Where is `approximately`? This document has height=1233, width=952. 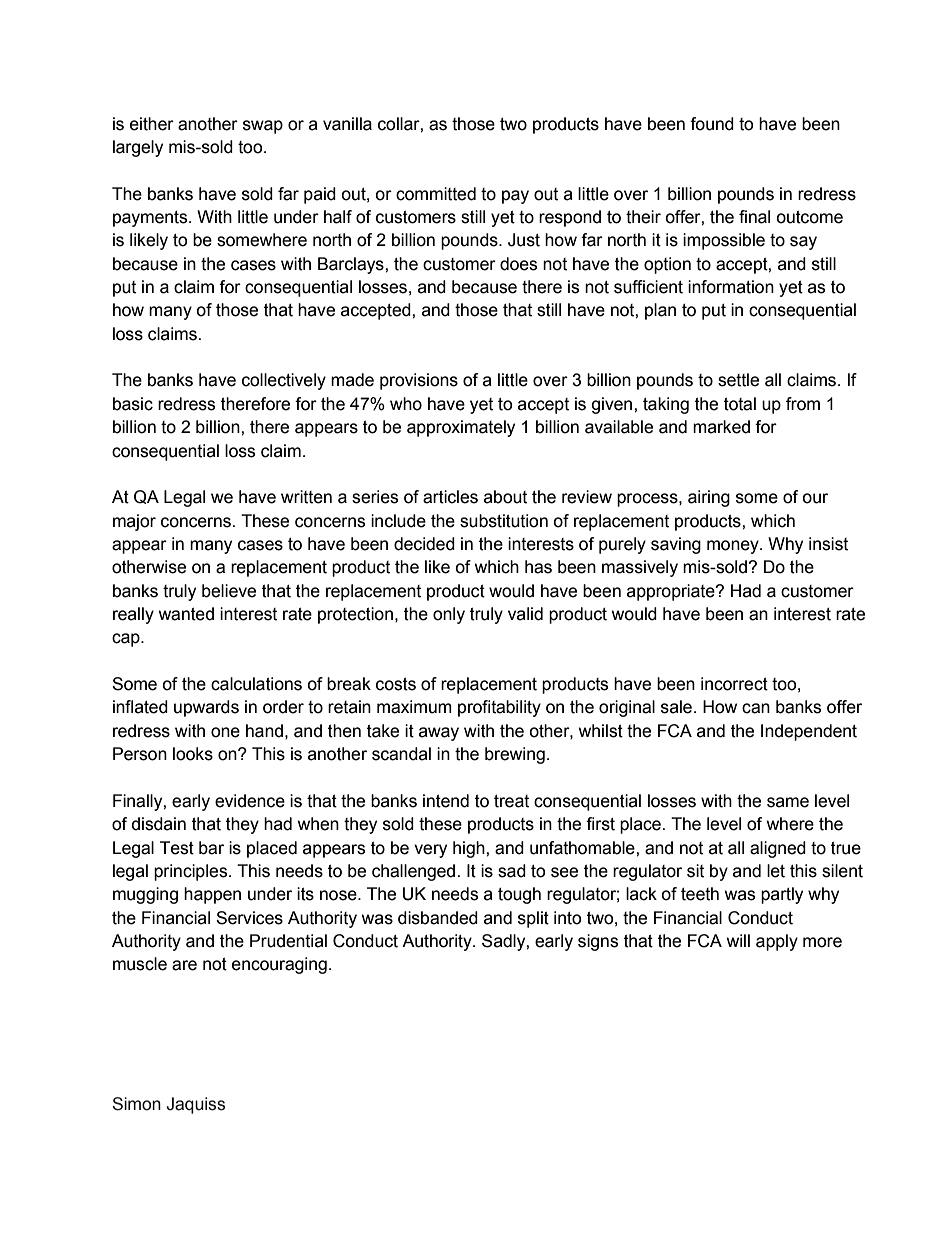
approximately is located at coordinates (461, 428).
